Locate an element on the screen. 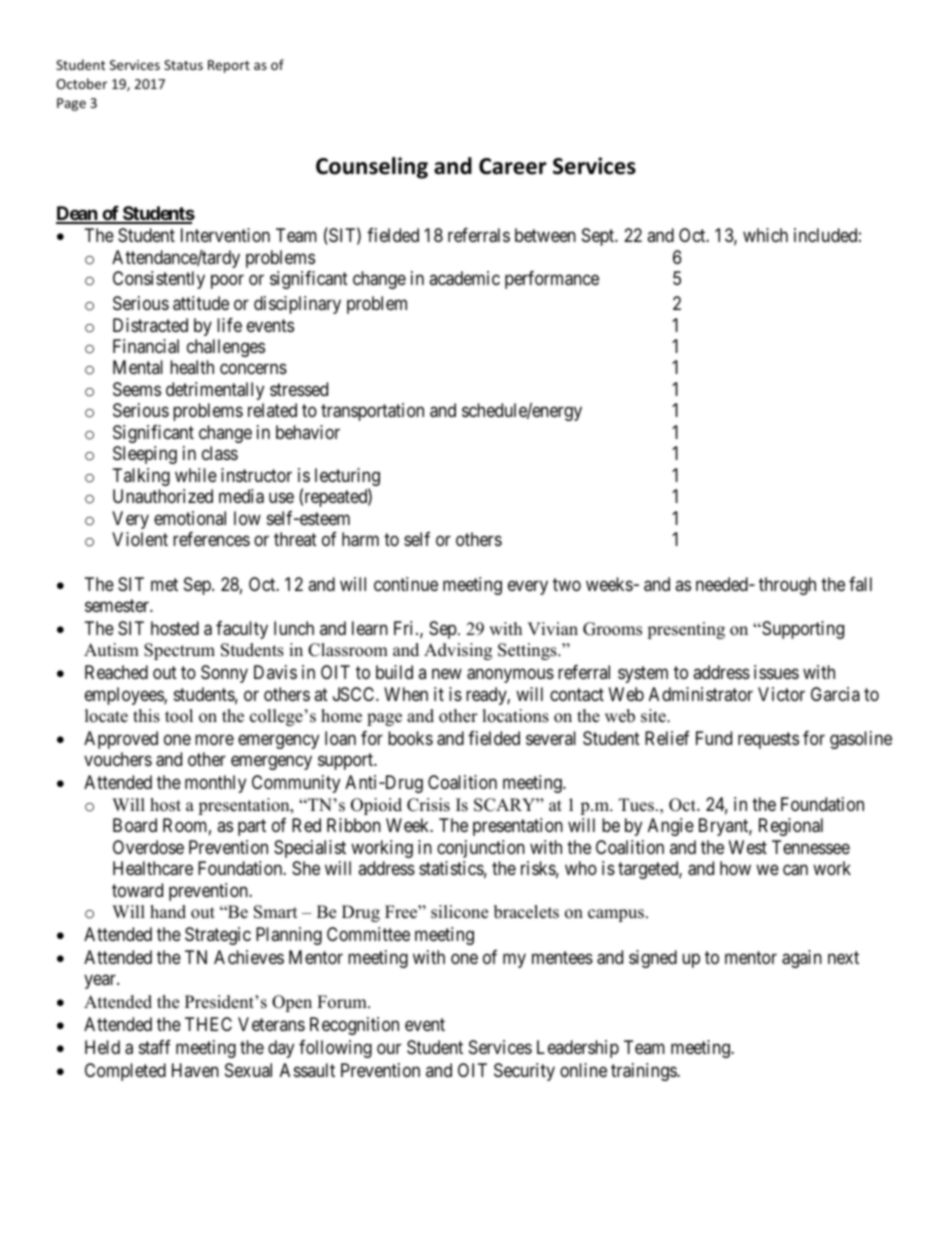 The width and height of the screenshot is (952, 1233). staff is located at coordinates (155, 1047).
